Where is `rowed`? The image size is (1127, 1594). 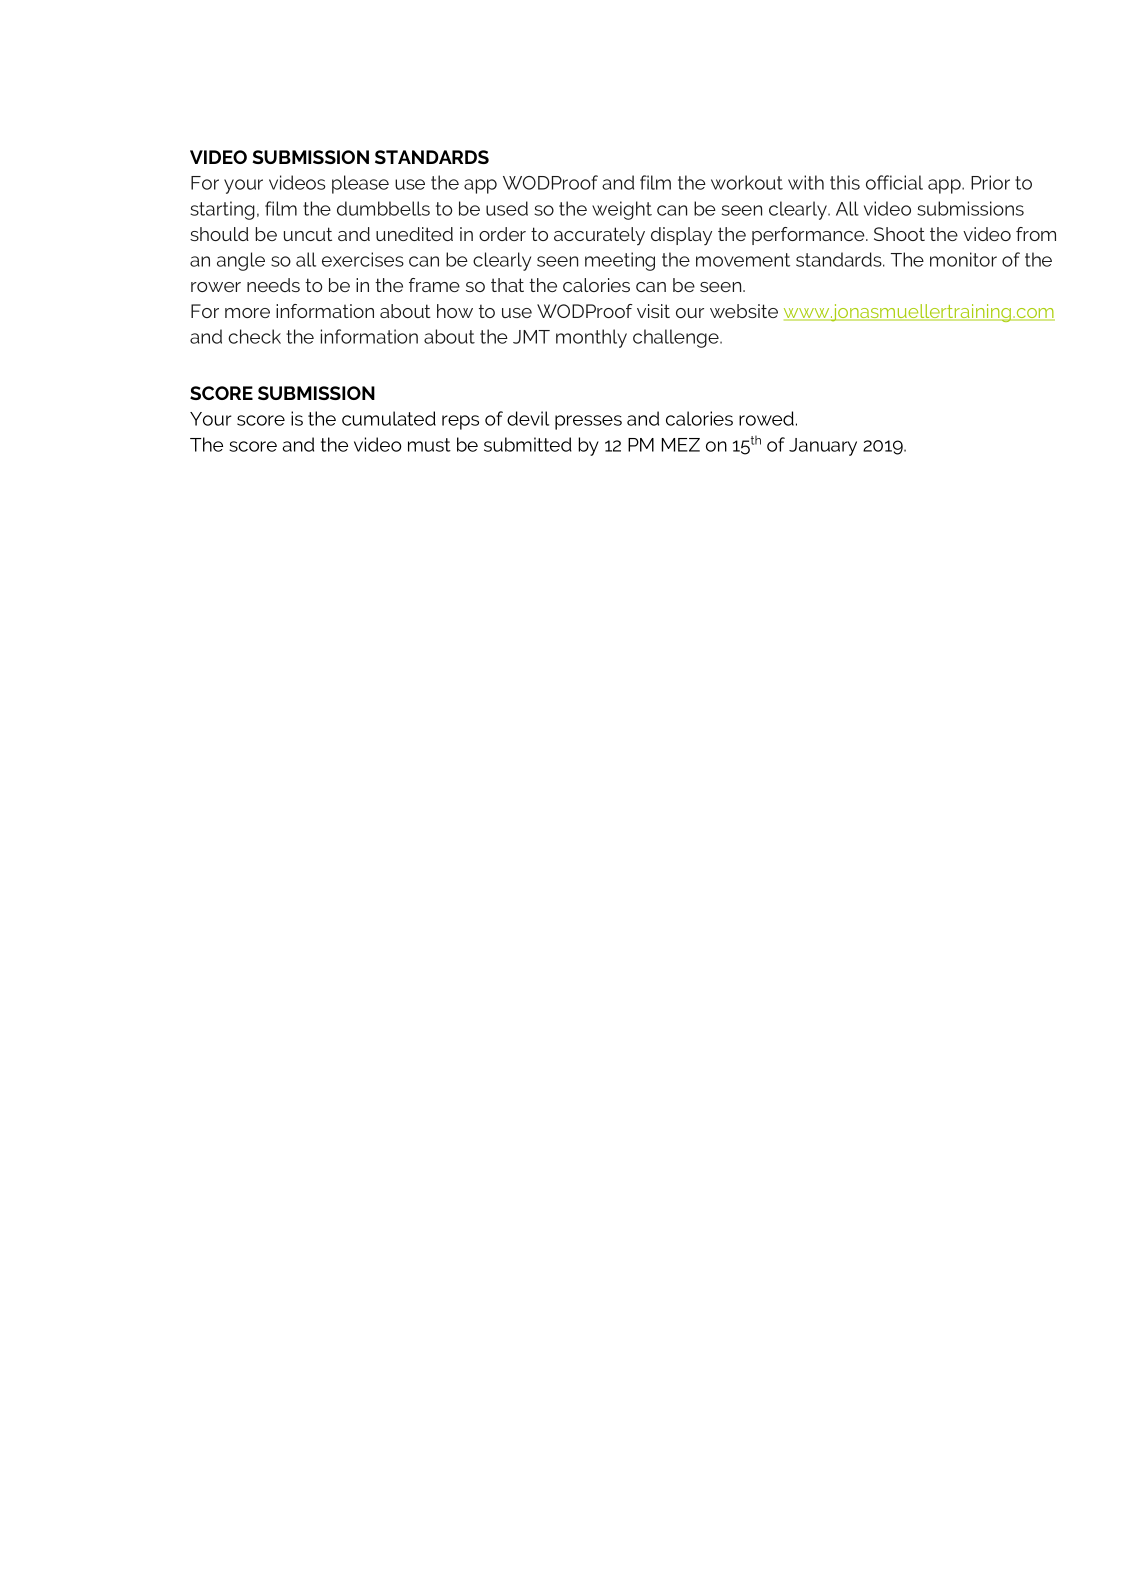
rowed is located at coordinates (766, 418).
